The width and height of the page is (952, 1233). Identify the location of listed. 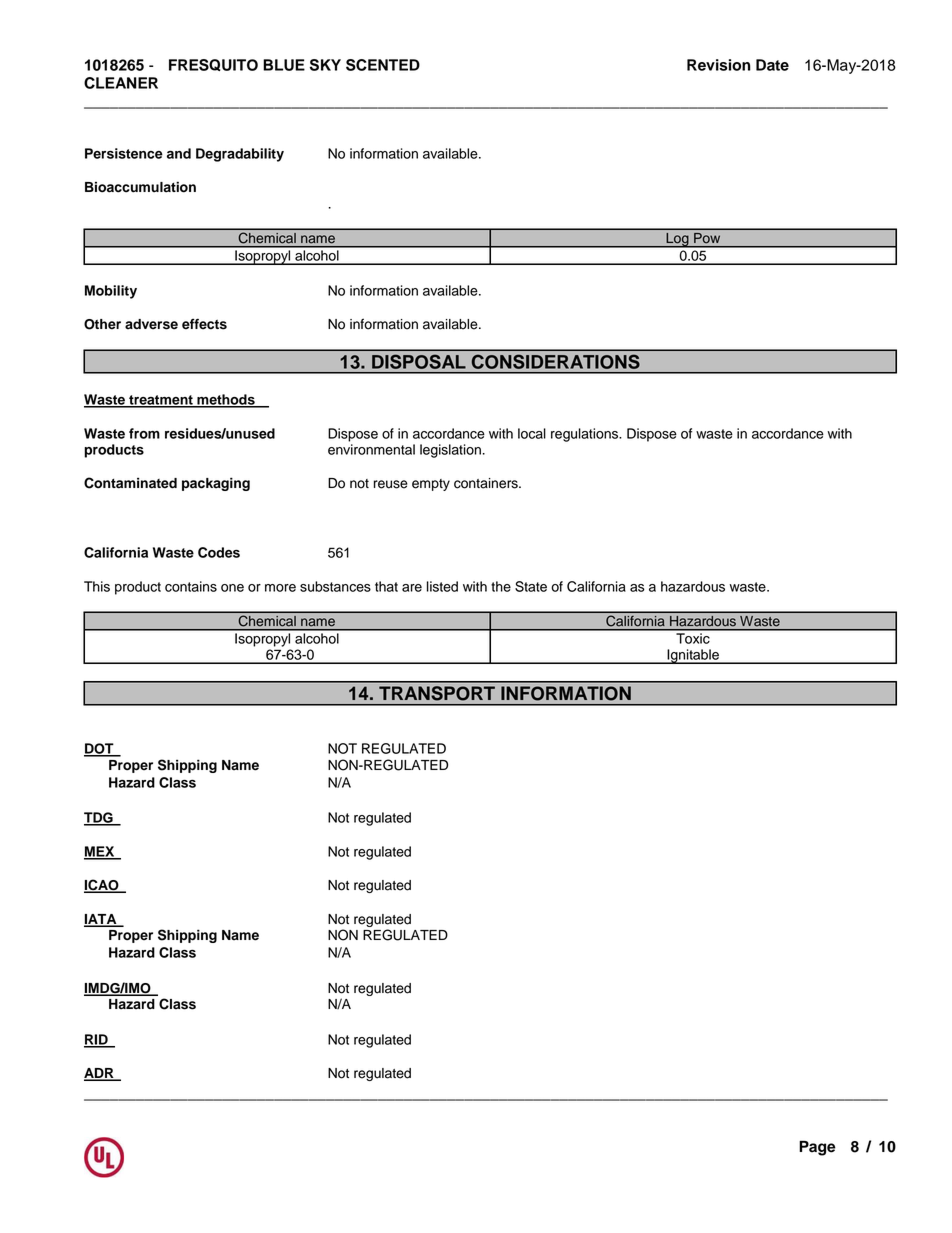
(442, 586).
